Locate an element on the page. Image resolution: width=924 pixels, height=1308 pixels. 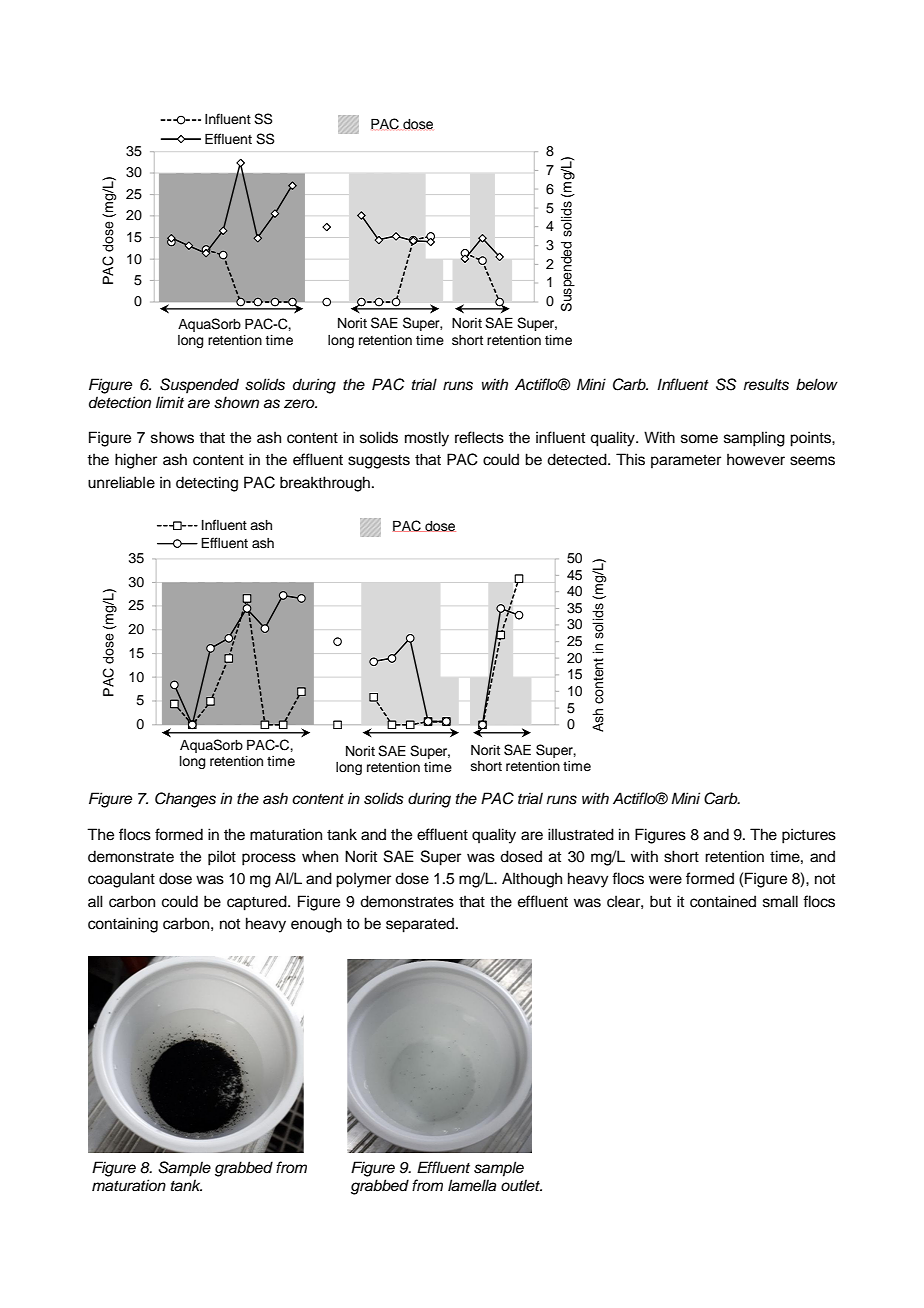
Changes is located at coordinates (185, 800).
